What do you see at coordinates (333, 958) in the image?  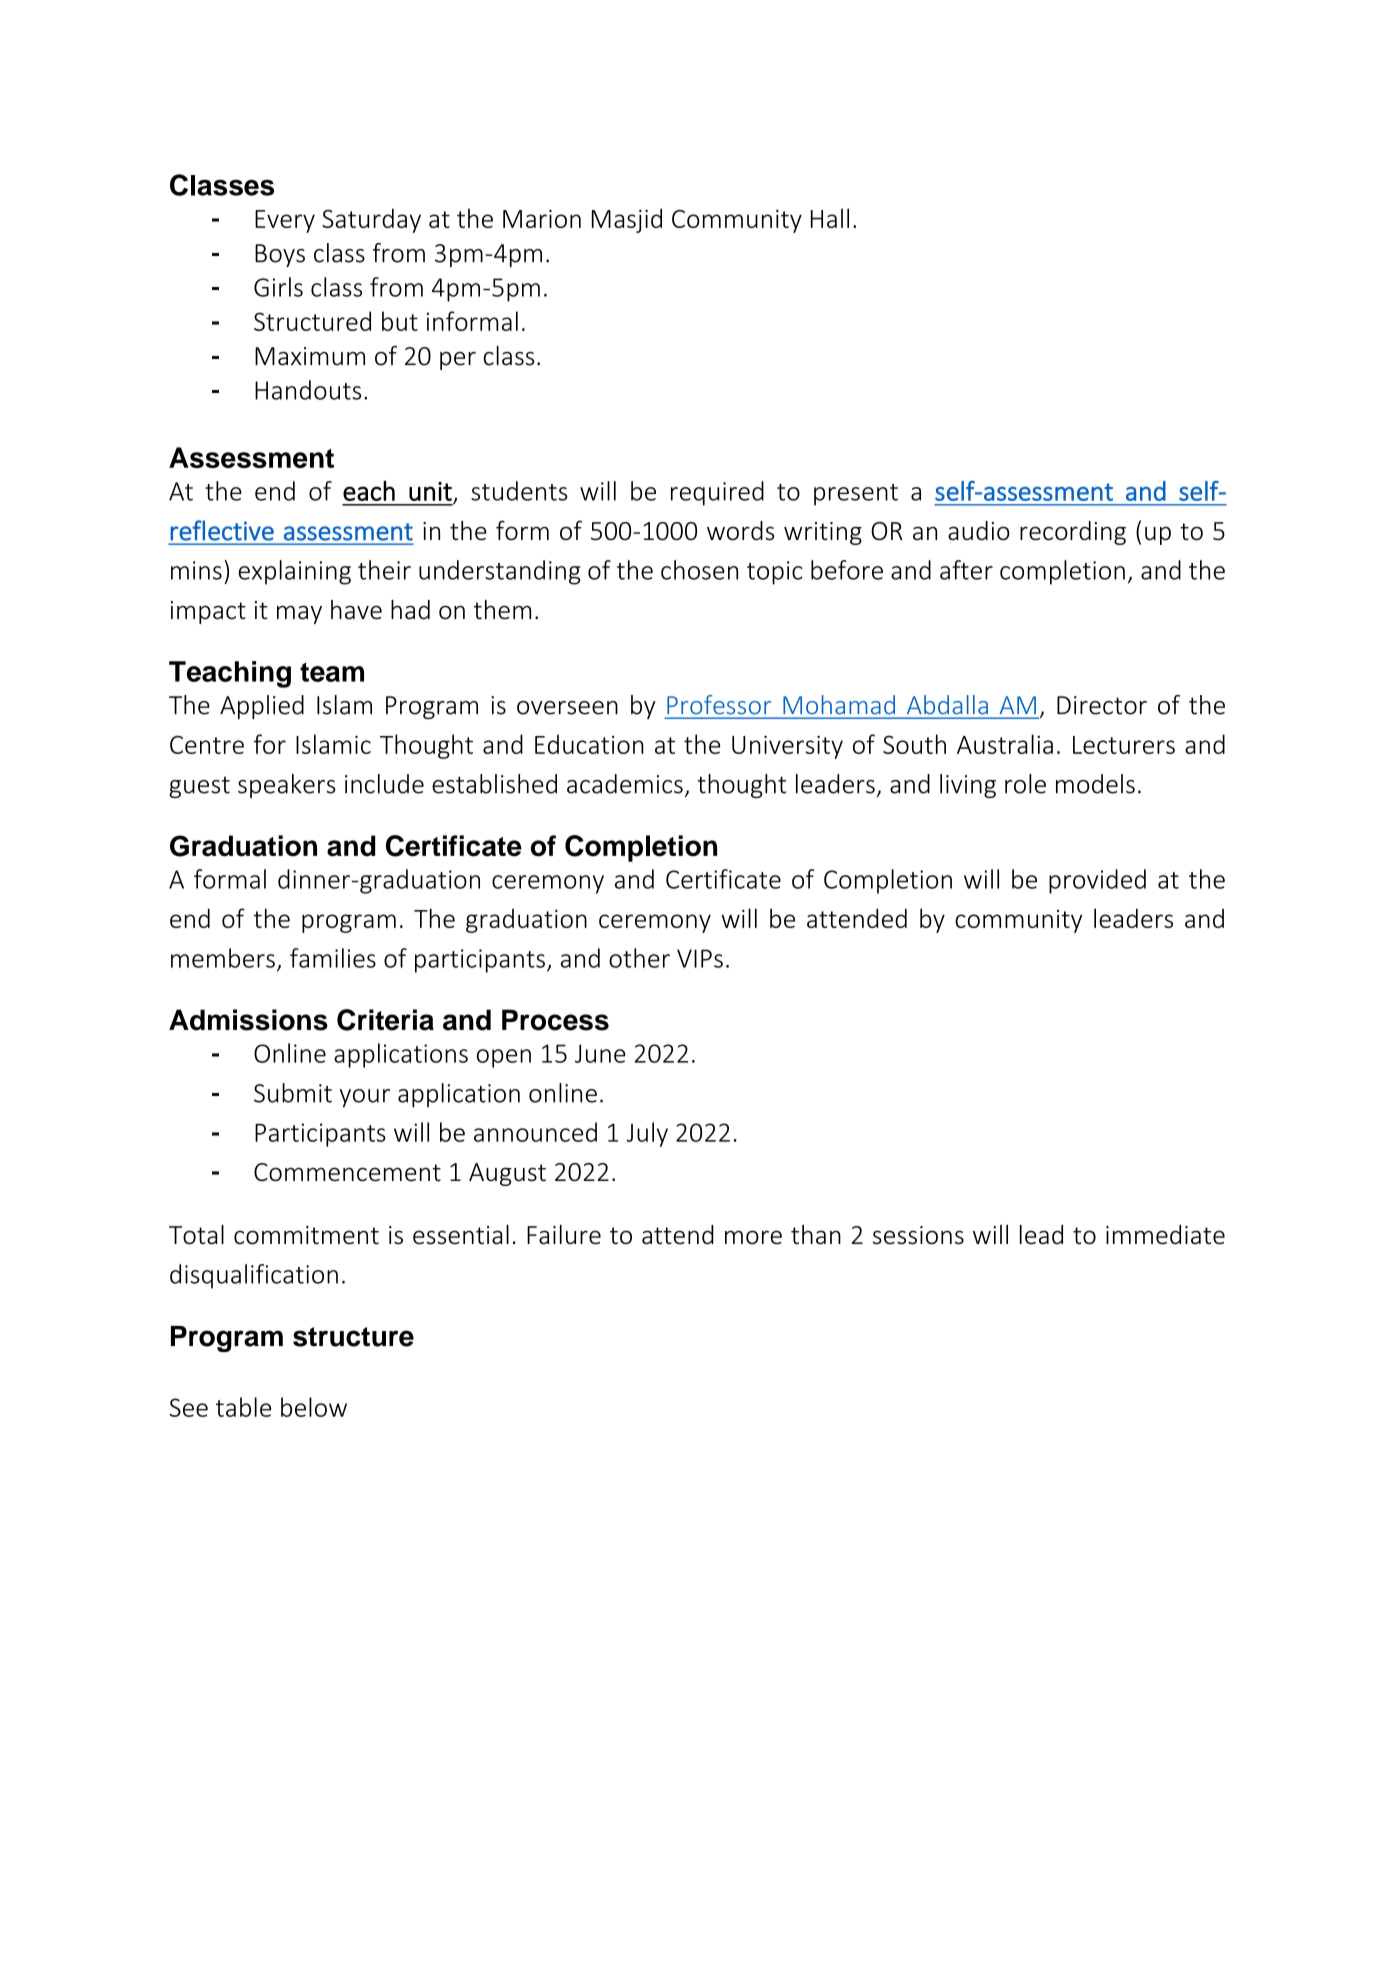 I see `families` at bounding box center [333, 958].
